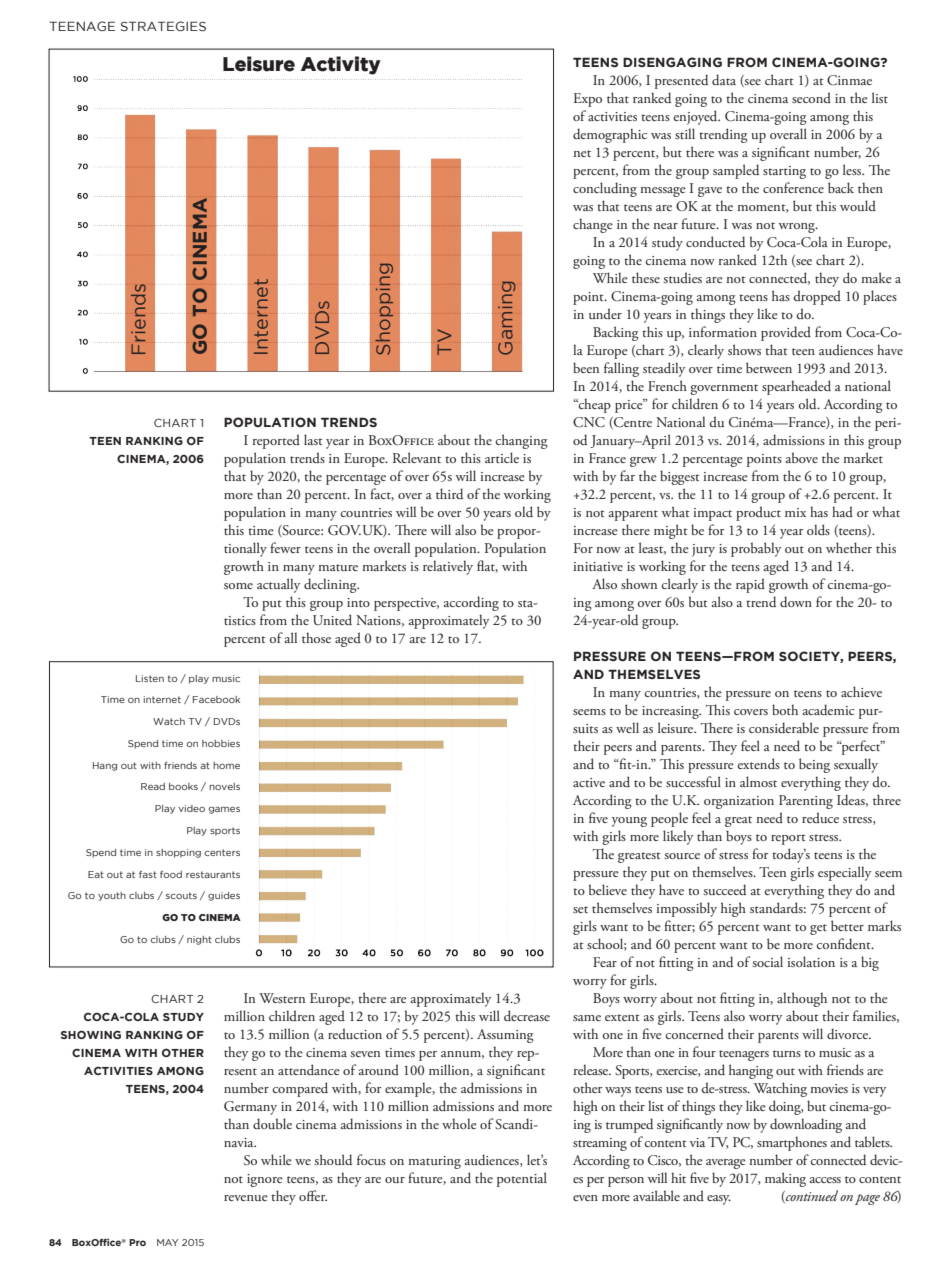 The width and height of the screenshot is (952, 1262). I want to click on second, so click(811, 97).
